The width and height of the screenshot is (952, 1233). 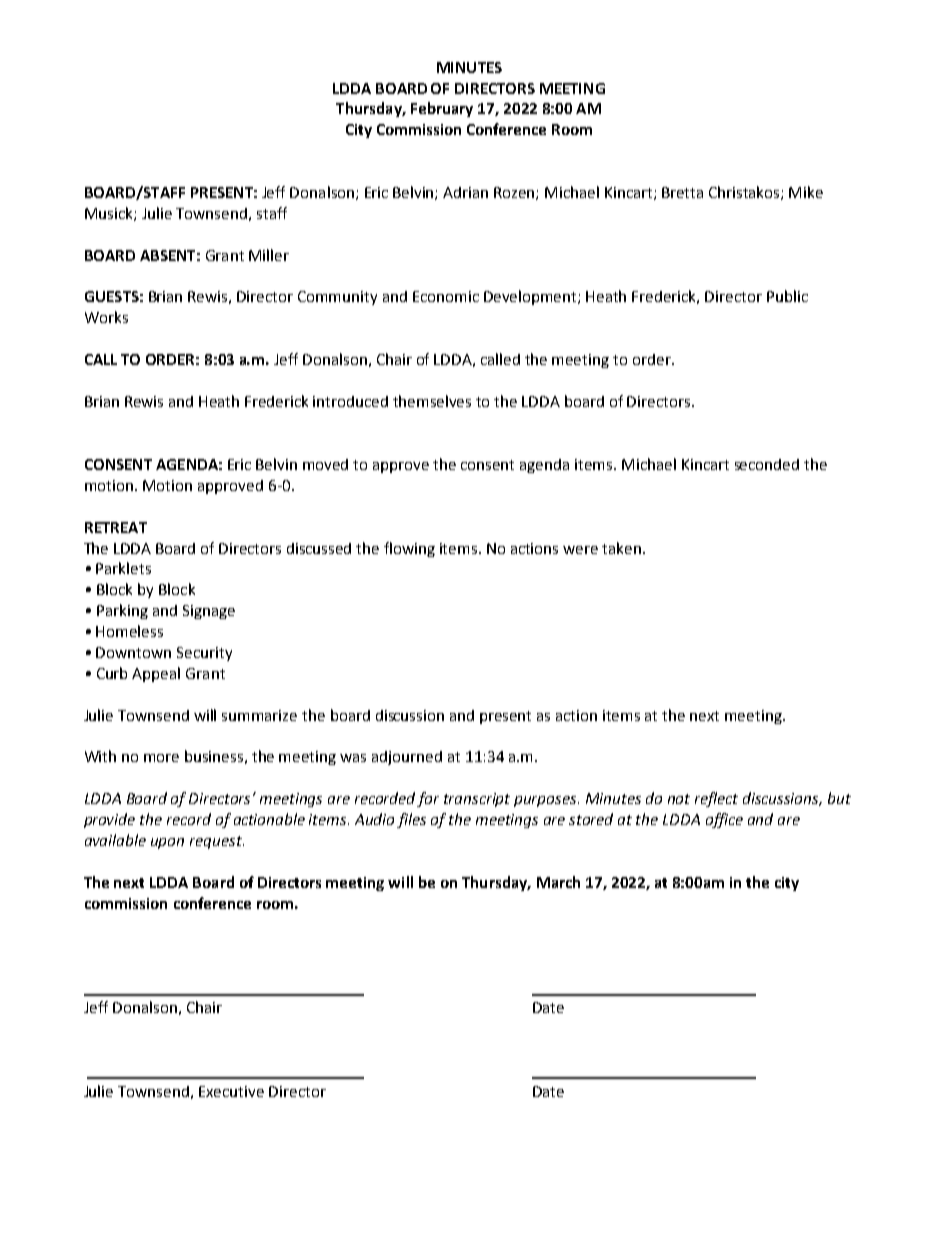 What do you see at coordinates (767, 464) in the screenshot?
I see `seconded` at bounding box center [767, 464].
